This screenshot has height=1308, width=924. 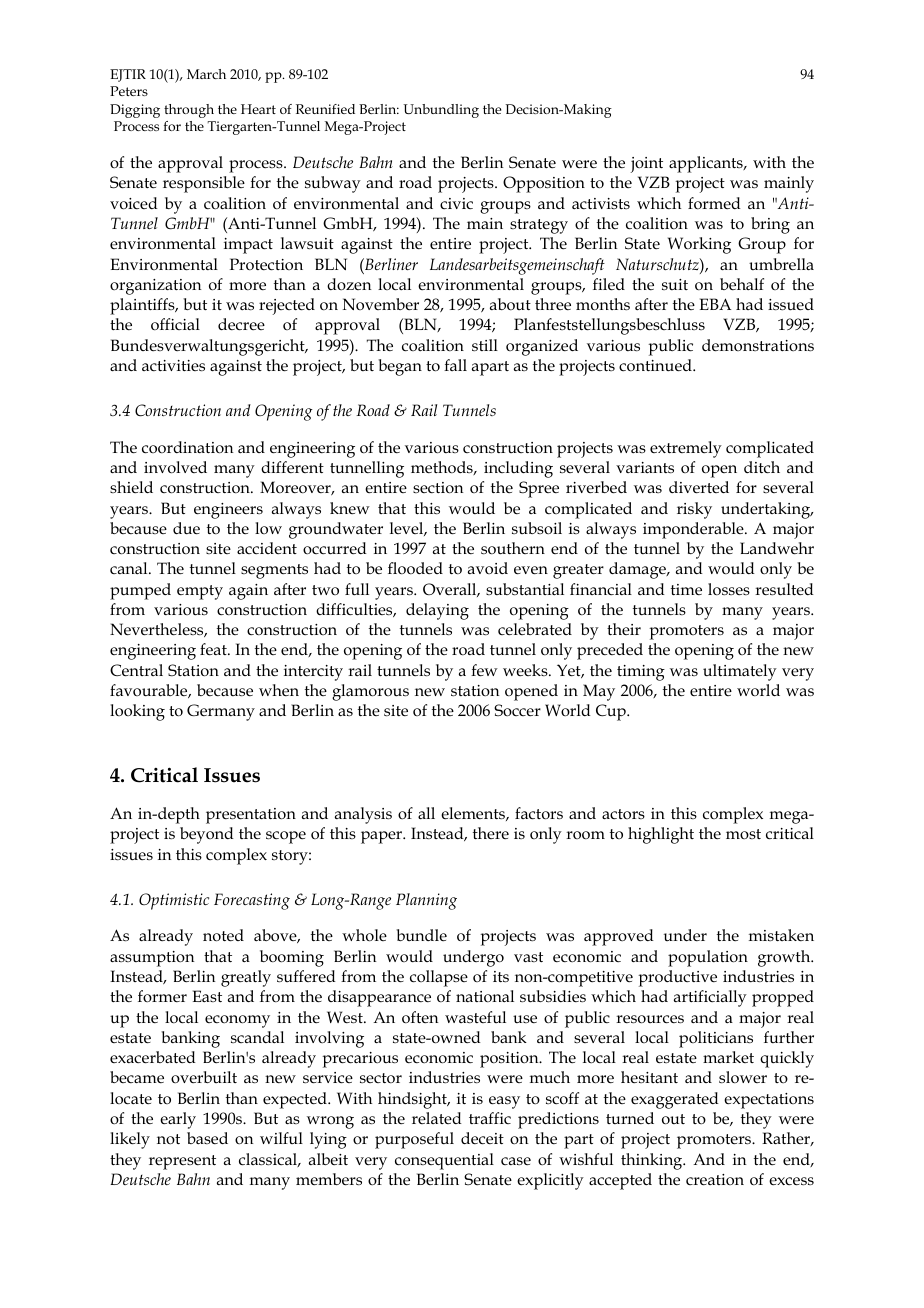 I want to click on civic, so click(x=456, y=203).
